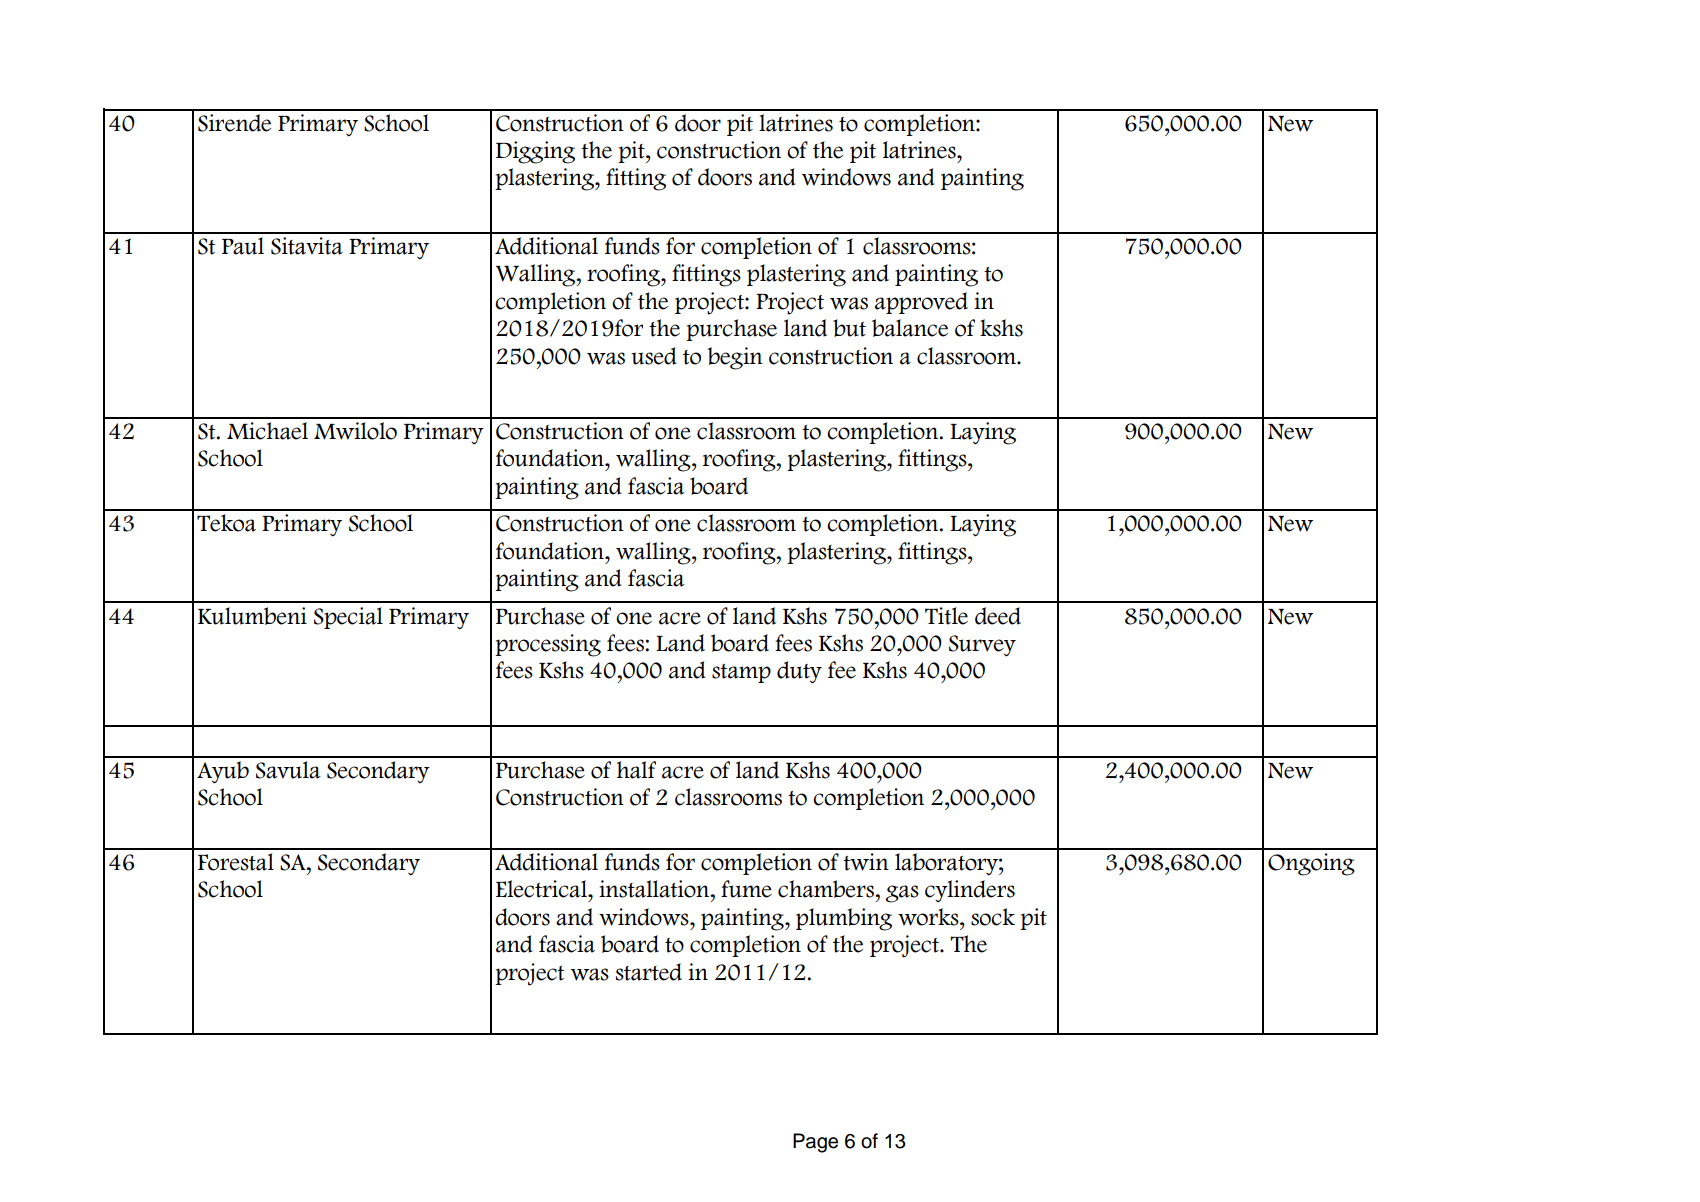 The width and height of the screenshot is (1700, 1202). Describe the element at coordinates (799, 672) in the screenshot. I see `duty` at that location.
